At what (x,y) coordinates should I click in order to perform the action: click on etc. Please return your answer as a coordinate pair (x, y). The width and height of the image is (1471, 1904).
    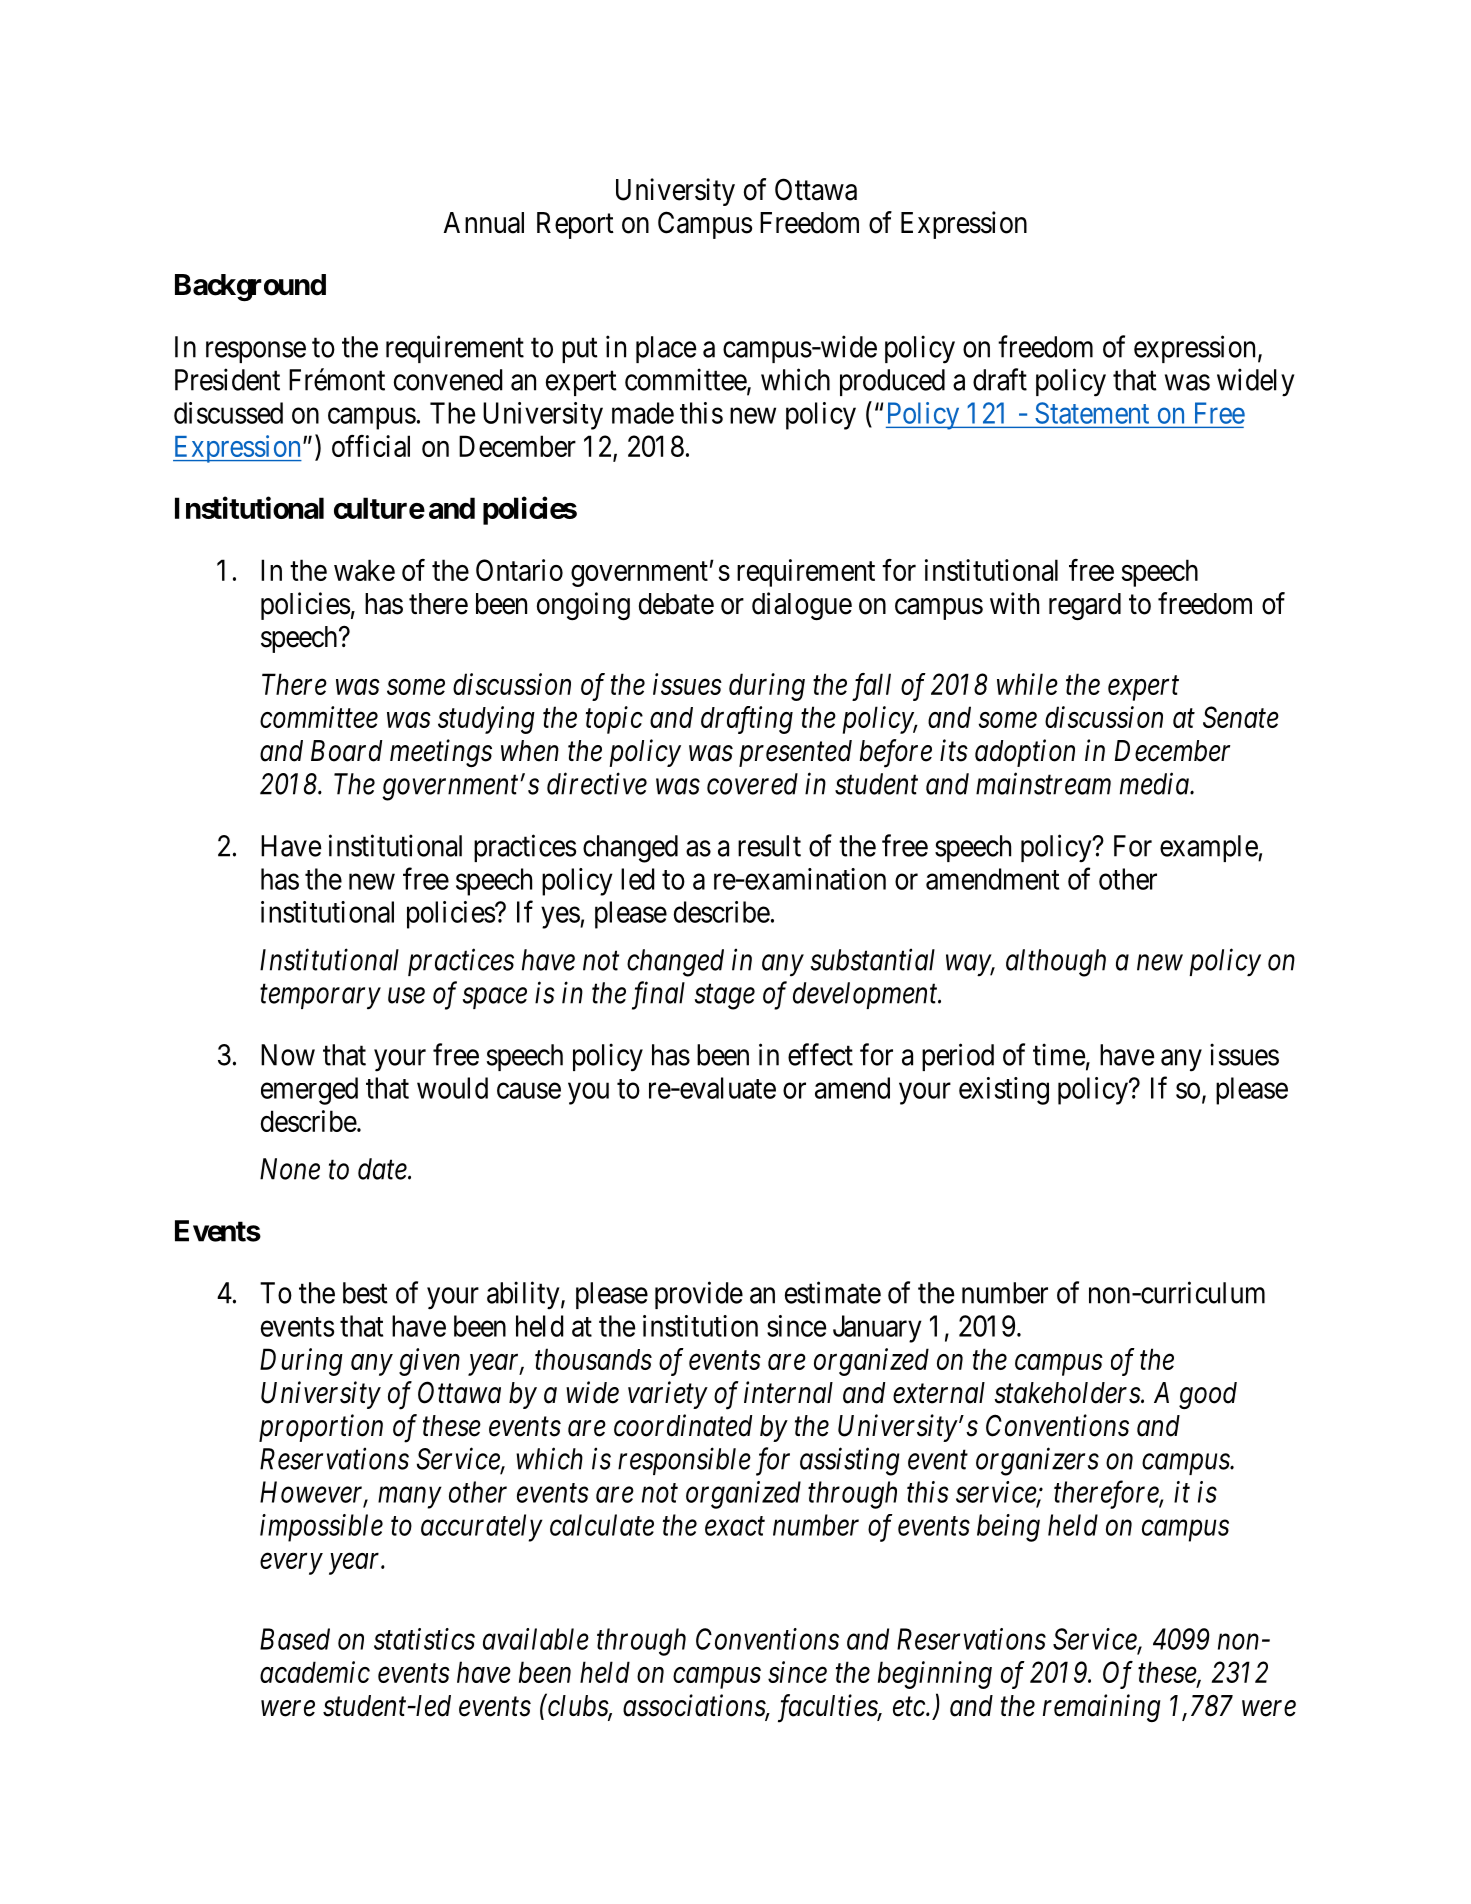
    Looking at the image, I should click on (910, 1707).
